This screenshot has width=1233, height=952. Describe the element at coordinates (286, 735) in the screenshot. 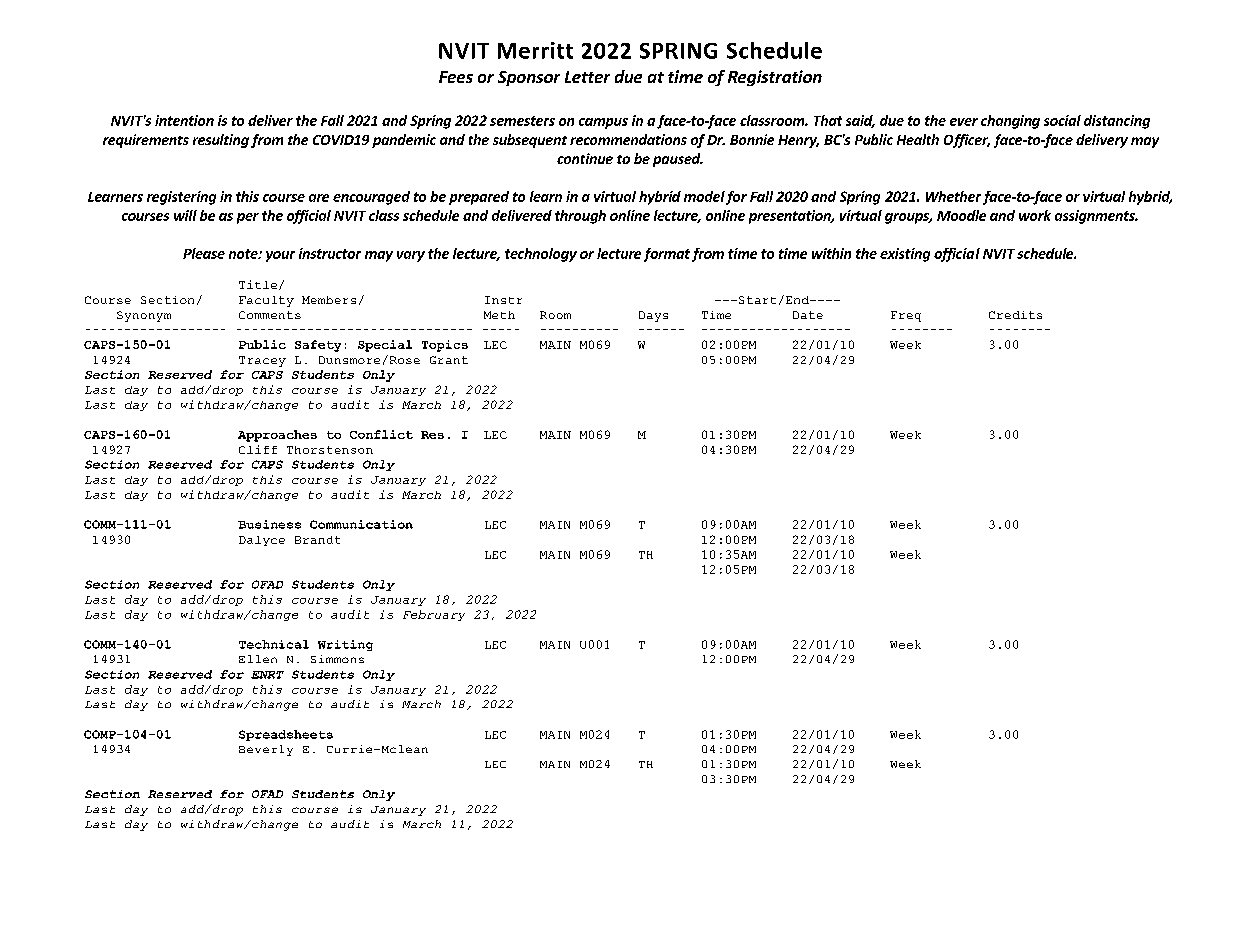

I see `Spreadsheets` at that location.
